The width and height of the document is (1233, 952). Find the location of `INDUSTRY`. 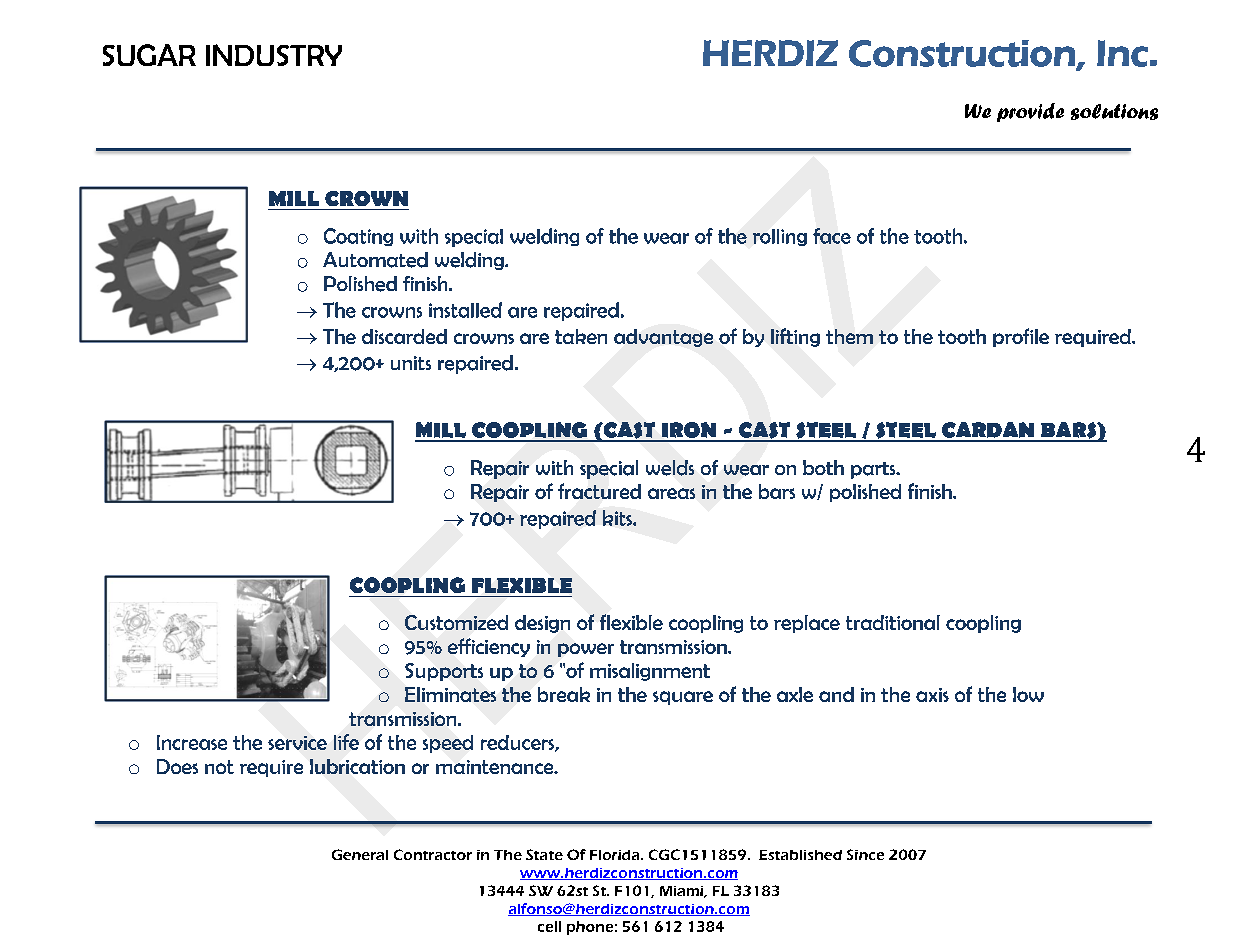

INDUSTRY is located at coordinates (274, 55).
